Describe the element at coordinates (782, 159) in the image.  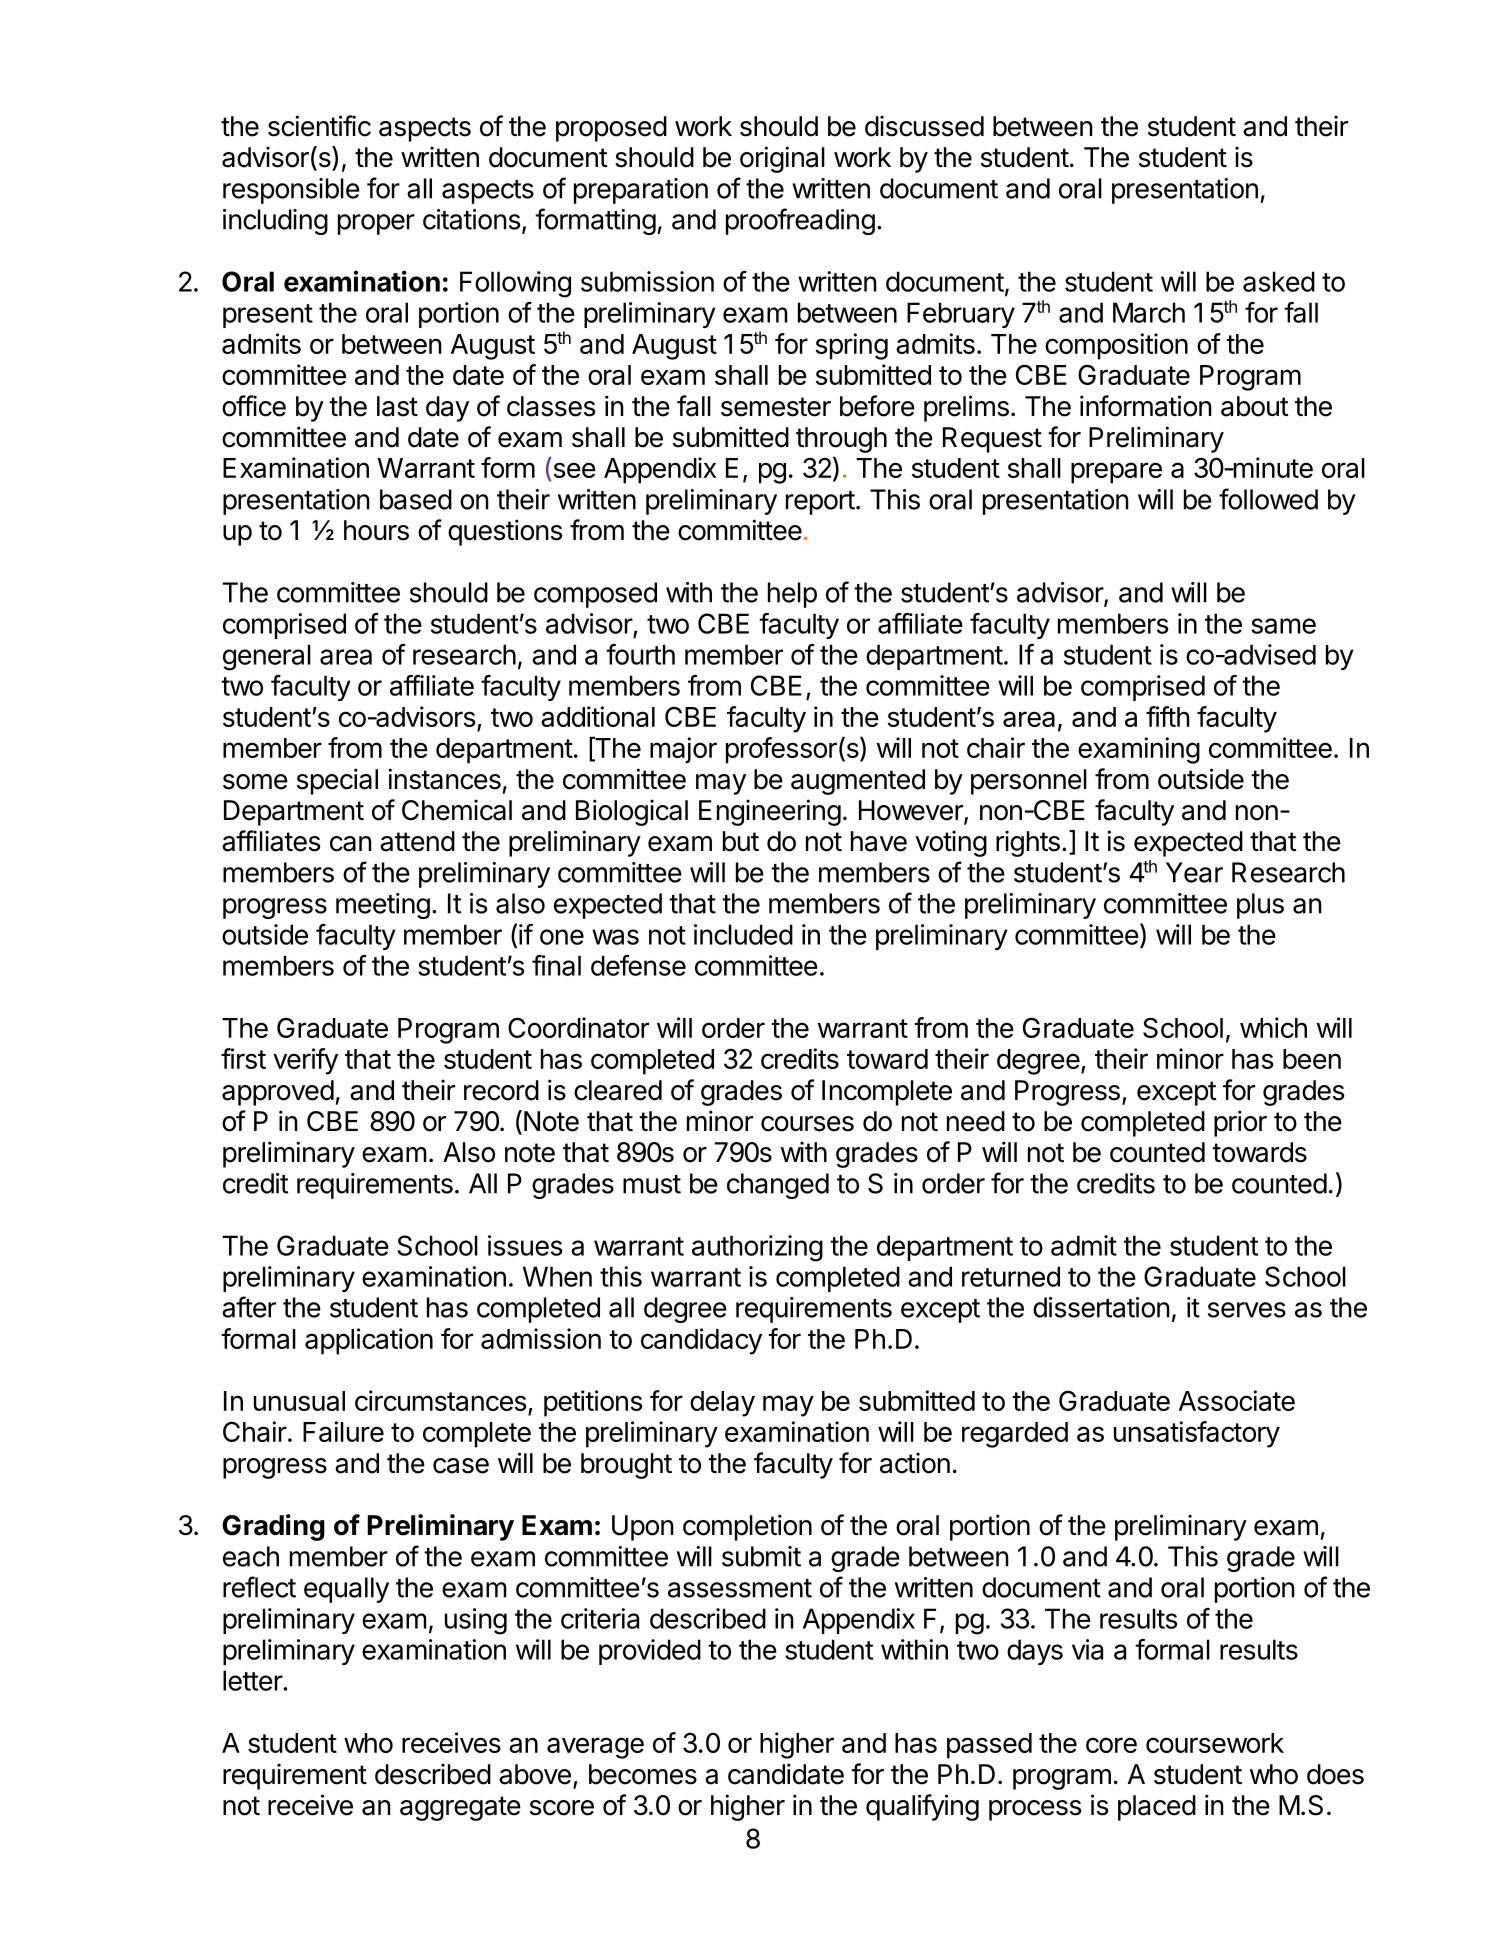
I see `original` at that location.
